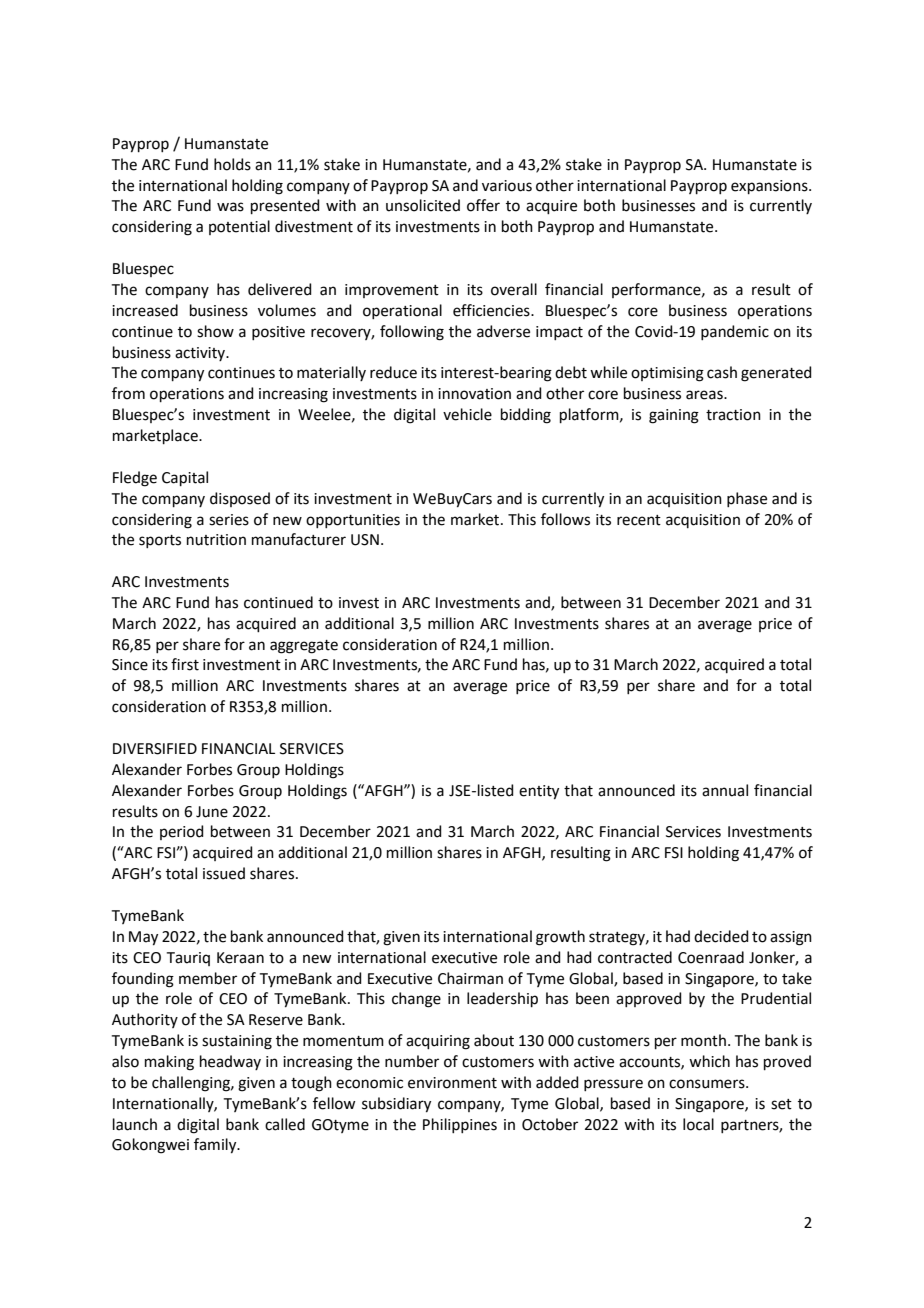  What do you see at coordinates (185, 664) in the screenshot?
I see `first` at bounding box center [185, 664].
